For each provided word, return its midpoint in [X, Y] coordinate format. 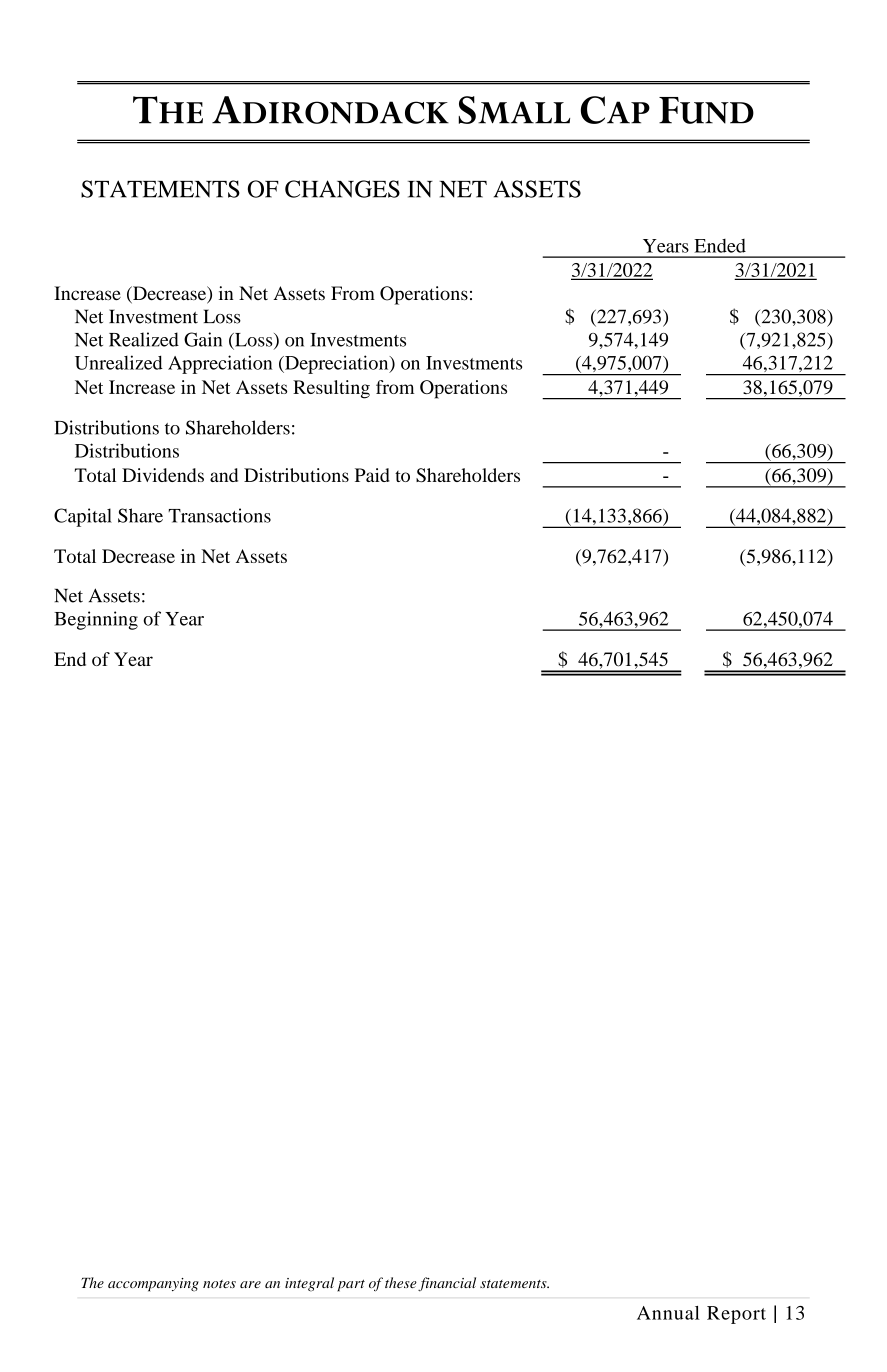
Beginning [96, 620]
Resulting [331, 389]
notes [219, 1284]
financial [447, 1284]
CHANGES [342, 189]
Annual [668, 1313]
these [401, 1282]
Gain [203, 339]
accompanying [153, 1285]
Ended [720, 246]
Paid [372, 475]
